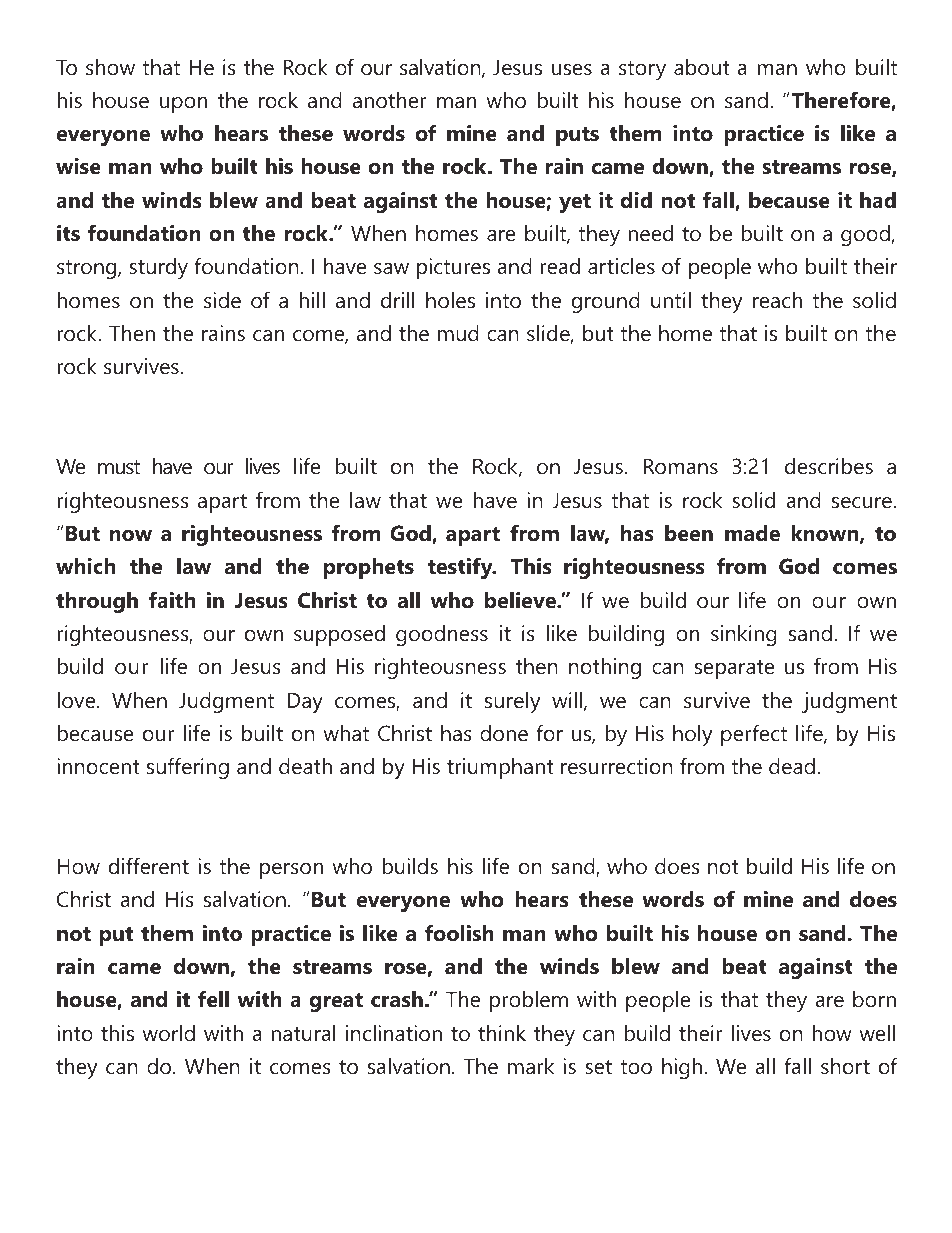 The height and width of the document is (1233, 952). I want to click on testify, so click(461, 568).
